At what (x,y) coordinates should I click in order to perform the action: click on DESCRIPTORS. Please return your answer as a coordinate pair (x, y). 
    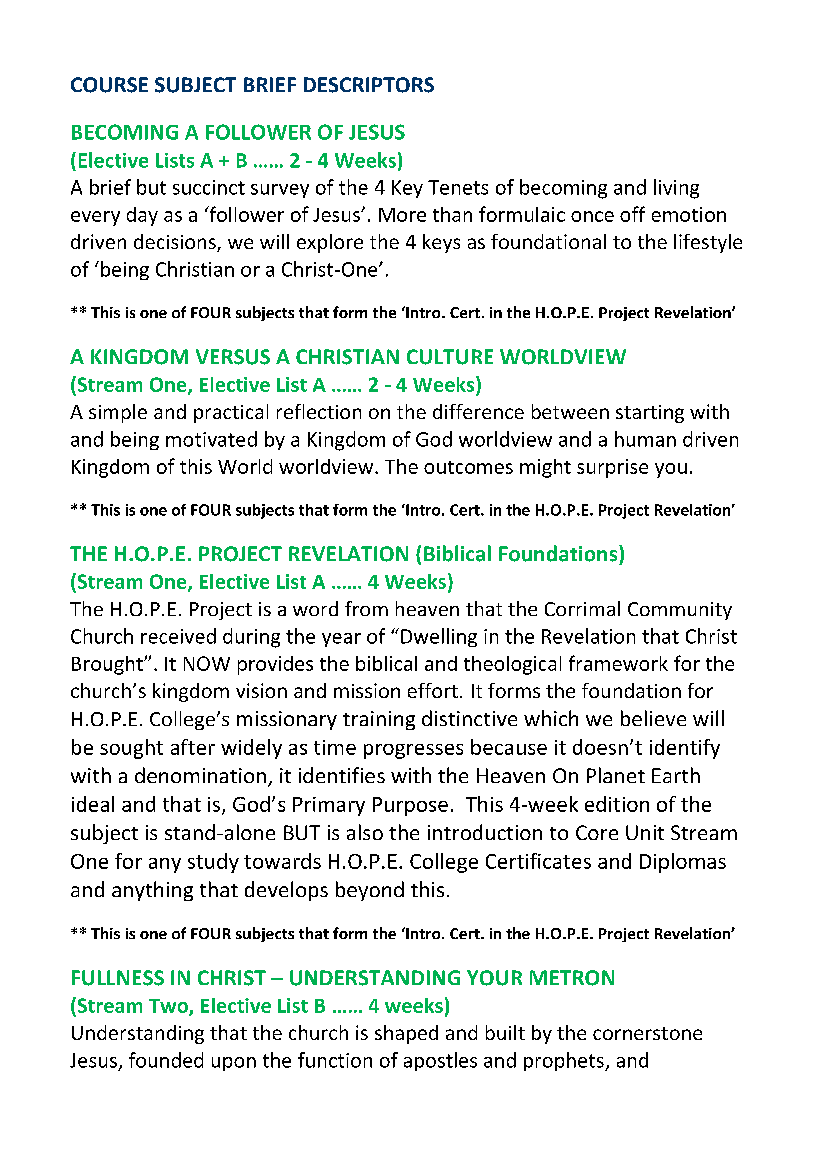
    Looking at the image, I should click on (369, 85).
